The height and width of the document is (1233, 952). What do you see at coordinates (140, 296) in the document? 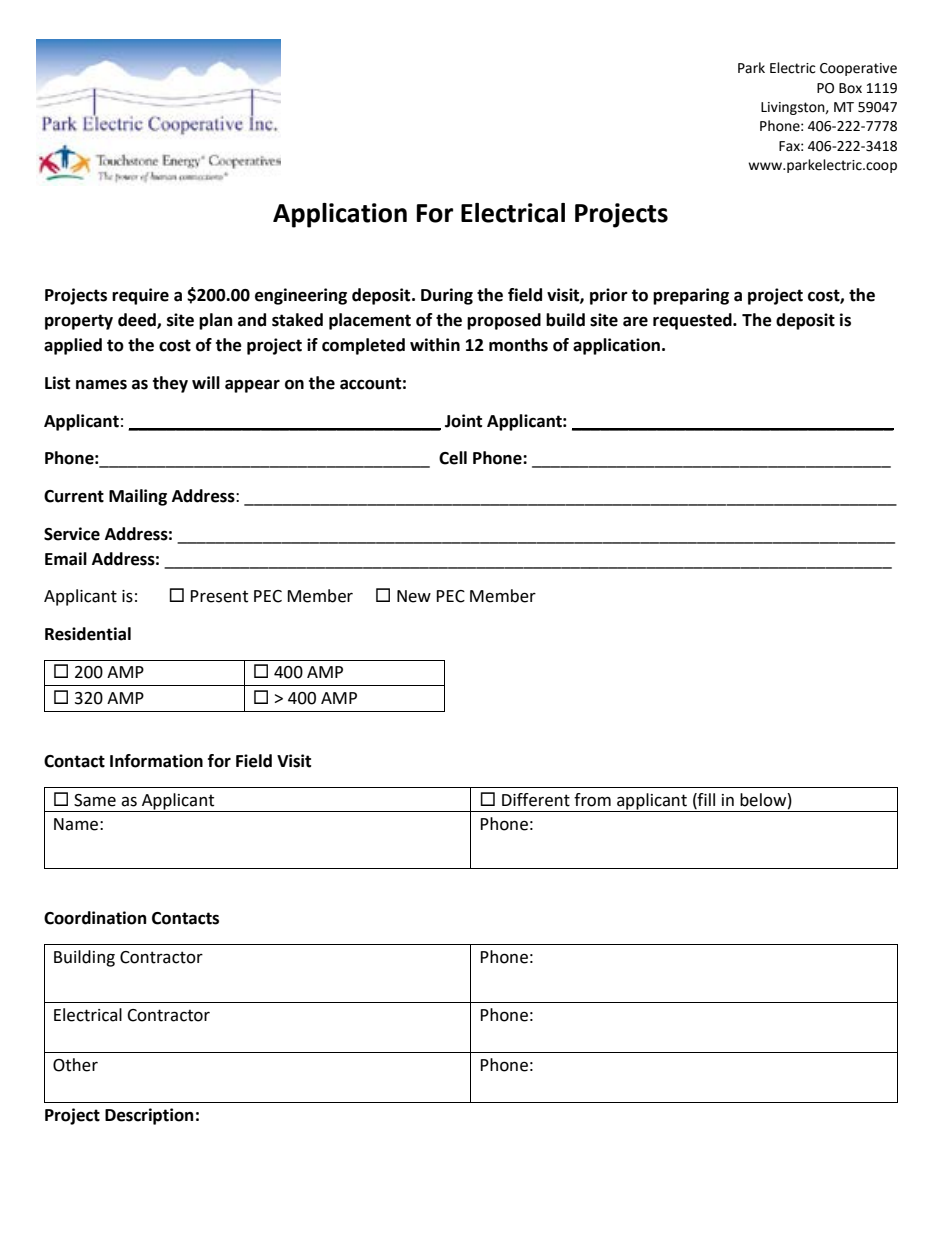
I see `require` at bounding box center [140, 296].
